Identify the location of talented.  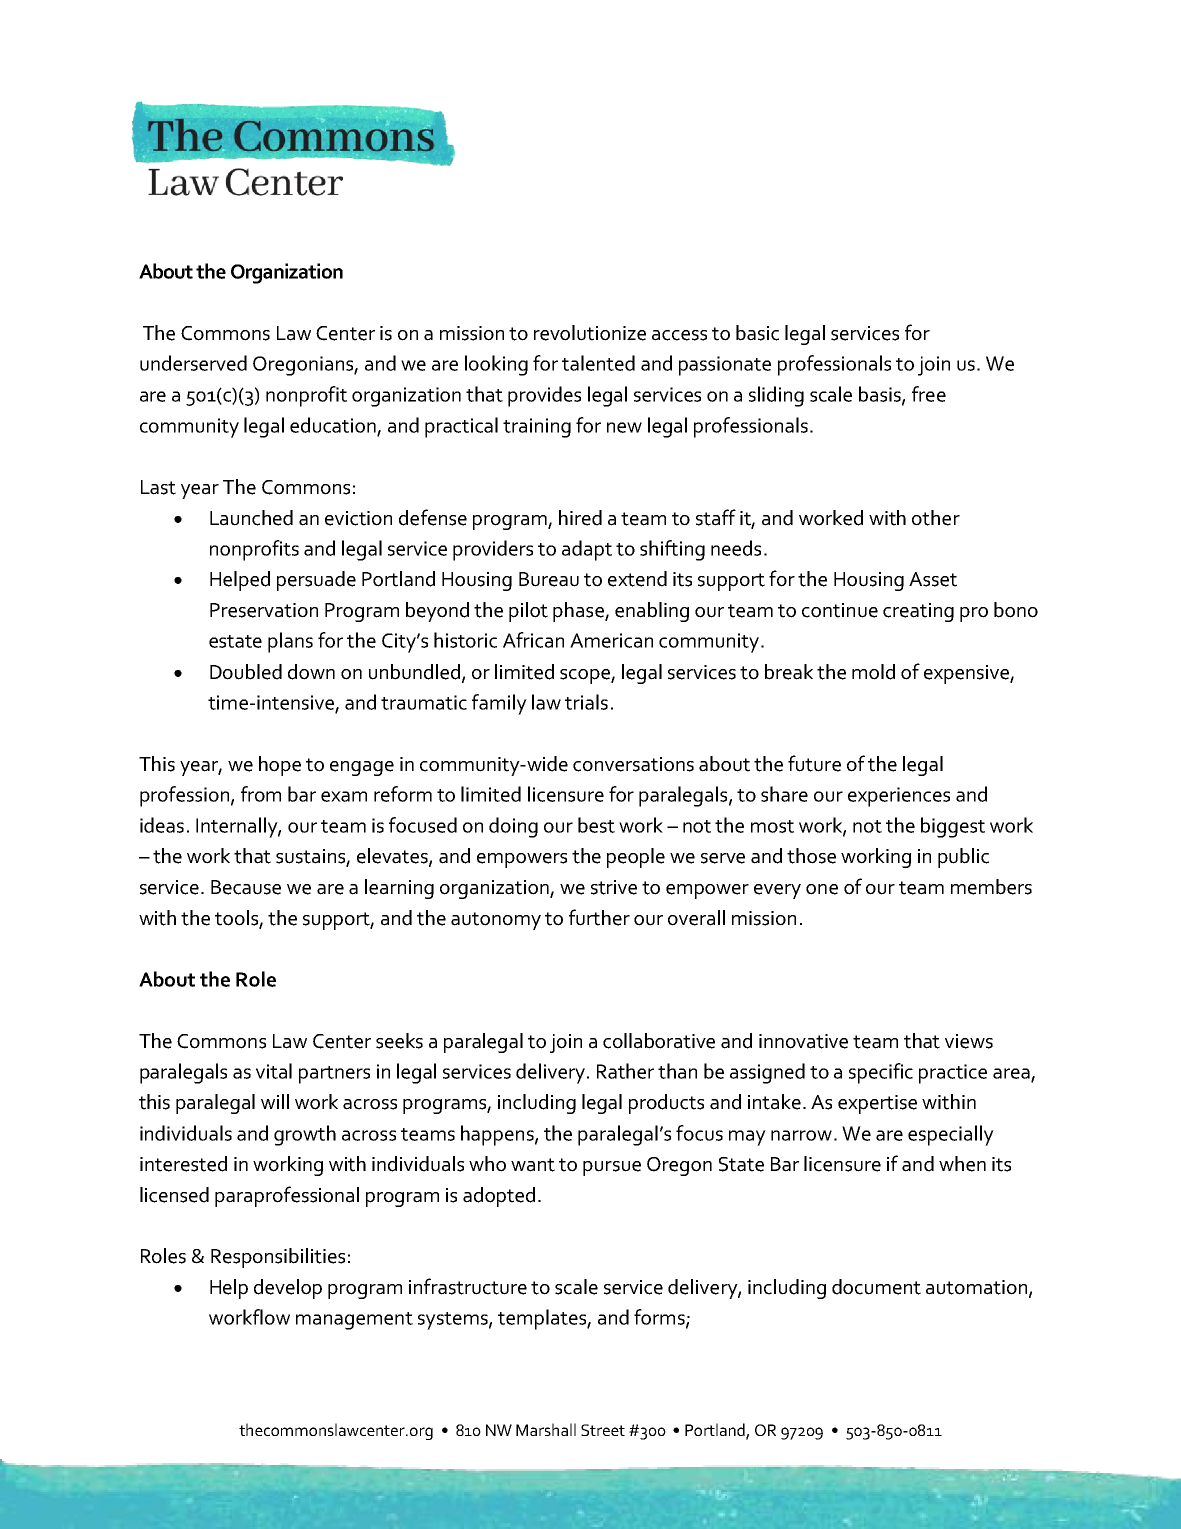
(598, 363).
